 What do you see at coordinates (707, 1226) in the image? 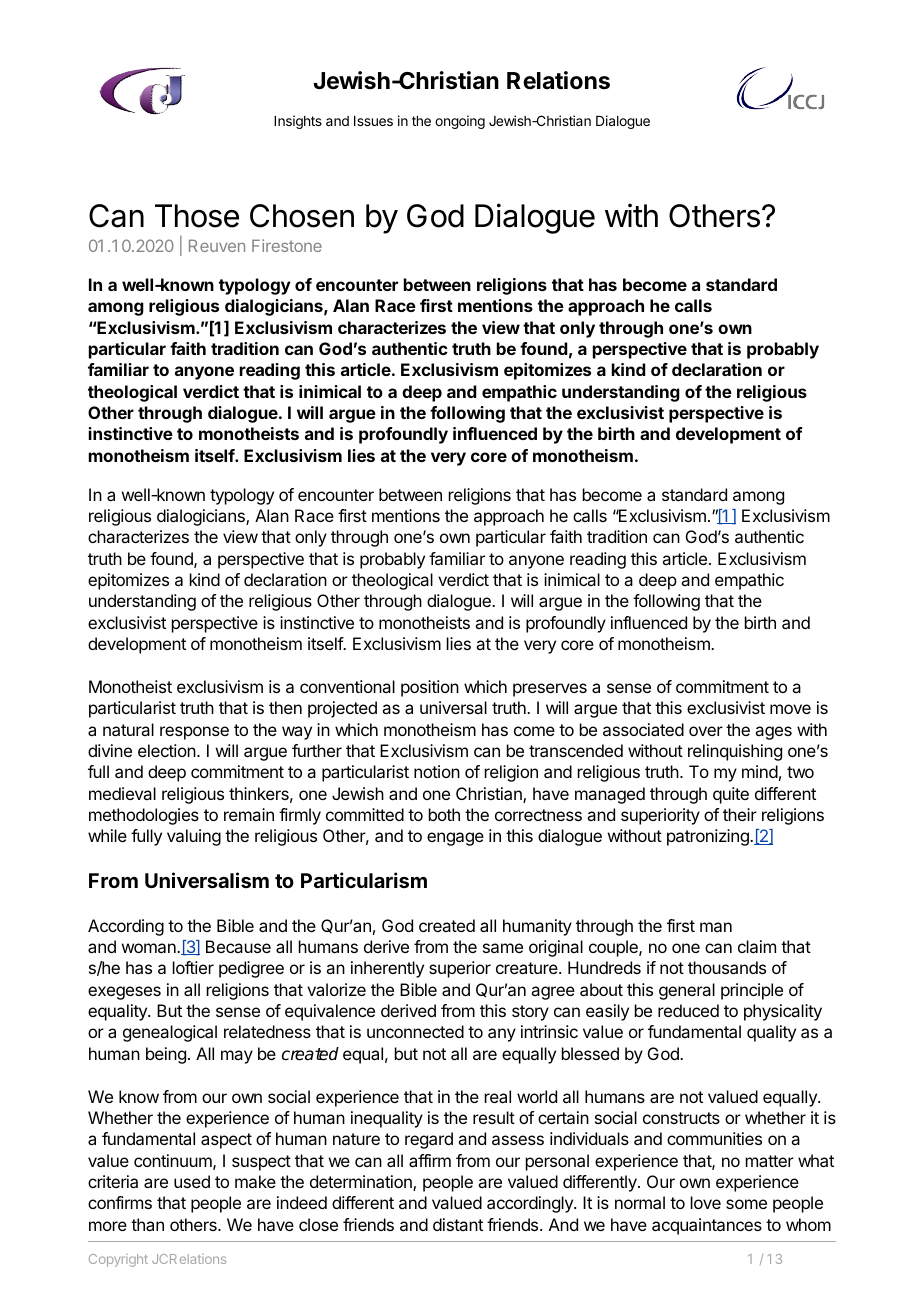
I see `acquaintances` at bounding box center [707, 1226].
